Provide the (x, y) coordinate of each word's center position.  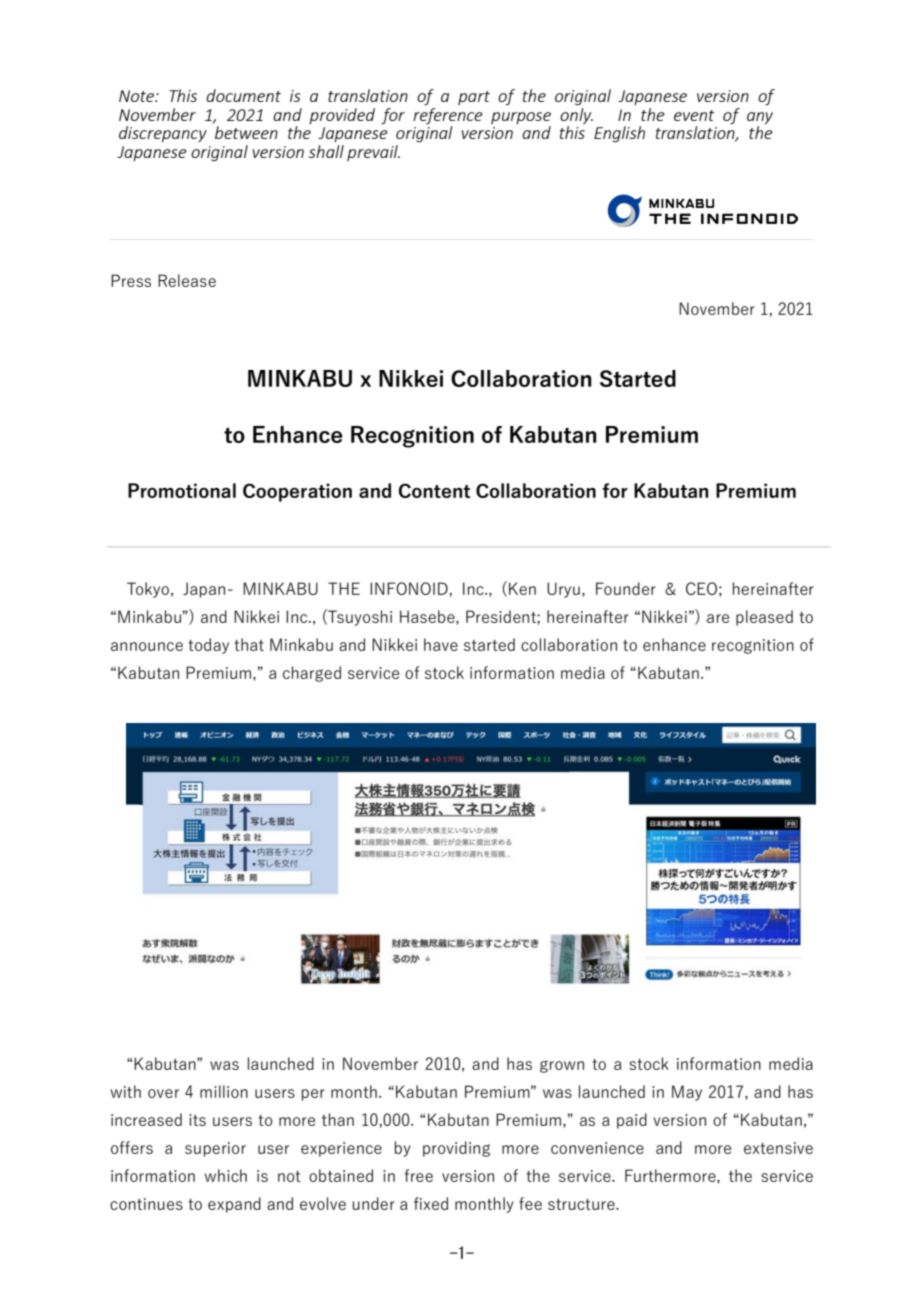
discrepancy (163, 134)
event (694, 115)
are (718, 618)
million (224, 1091)
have (441, 644)
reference (448, 117)
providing (456, 1149)
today (208, 646)
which (225, 1175)
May (687, 1093)
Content (434, 490)
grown (562, 1066)
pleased (764, 618)
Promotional (182, 490)
